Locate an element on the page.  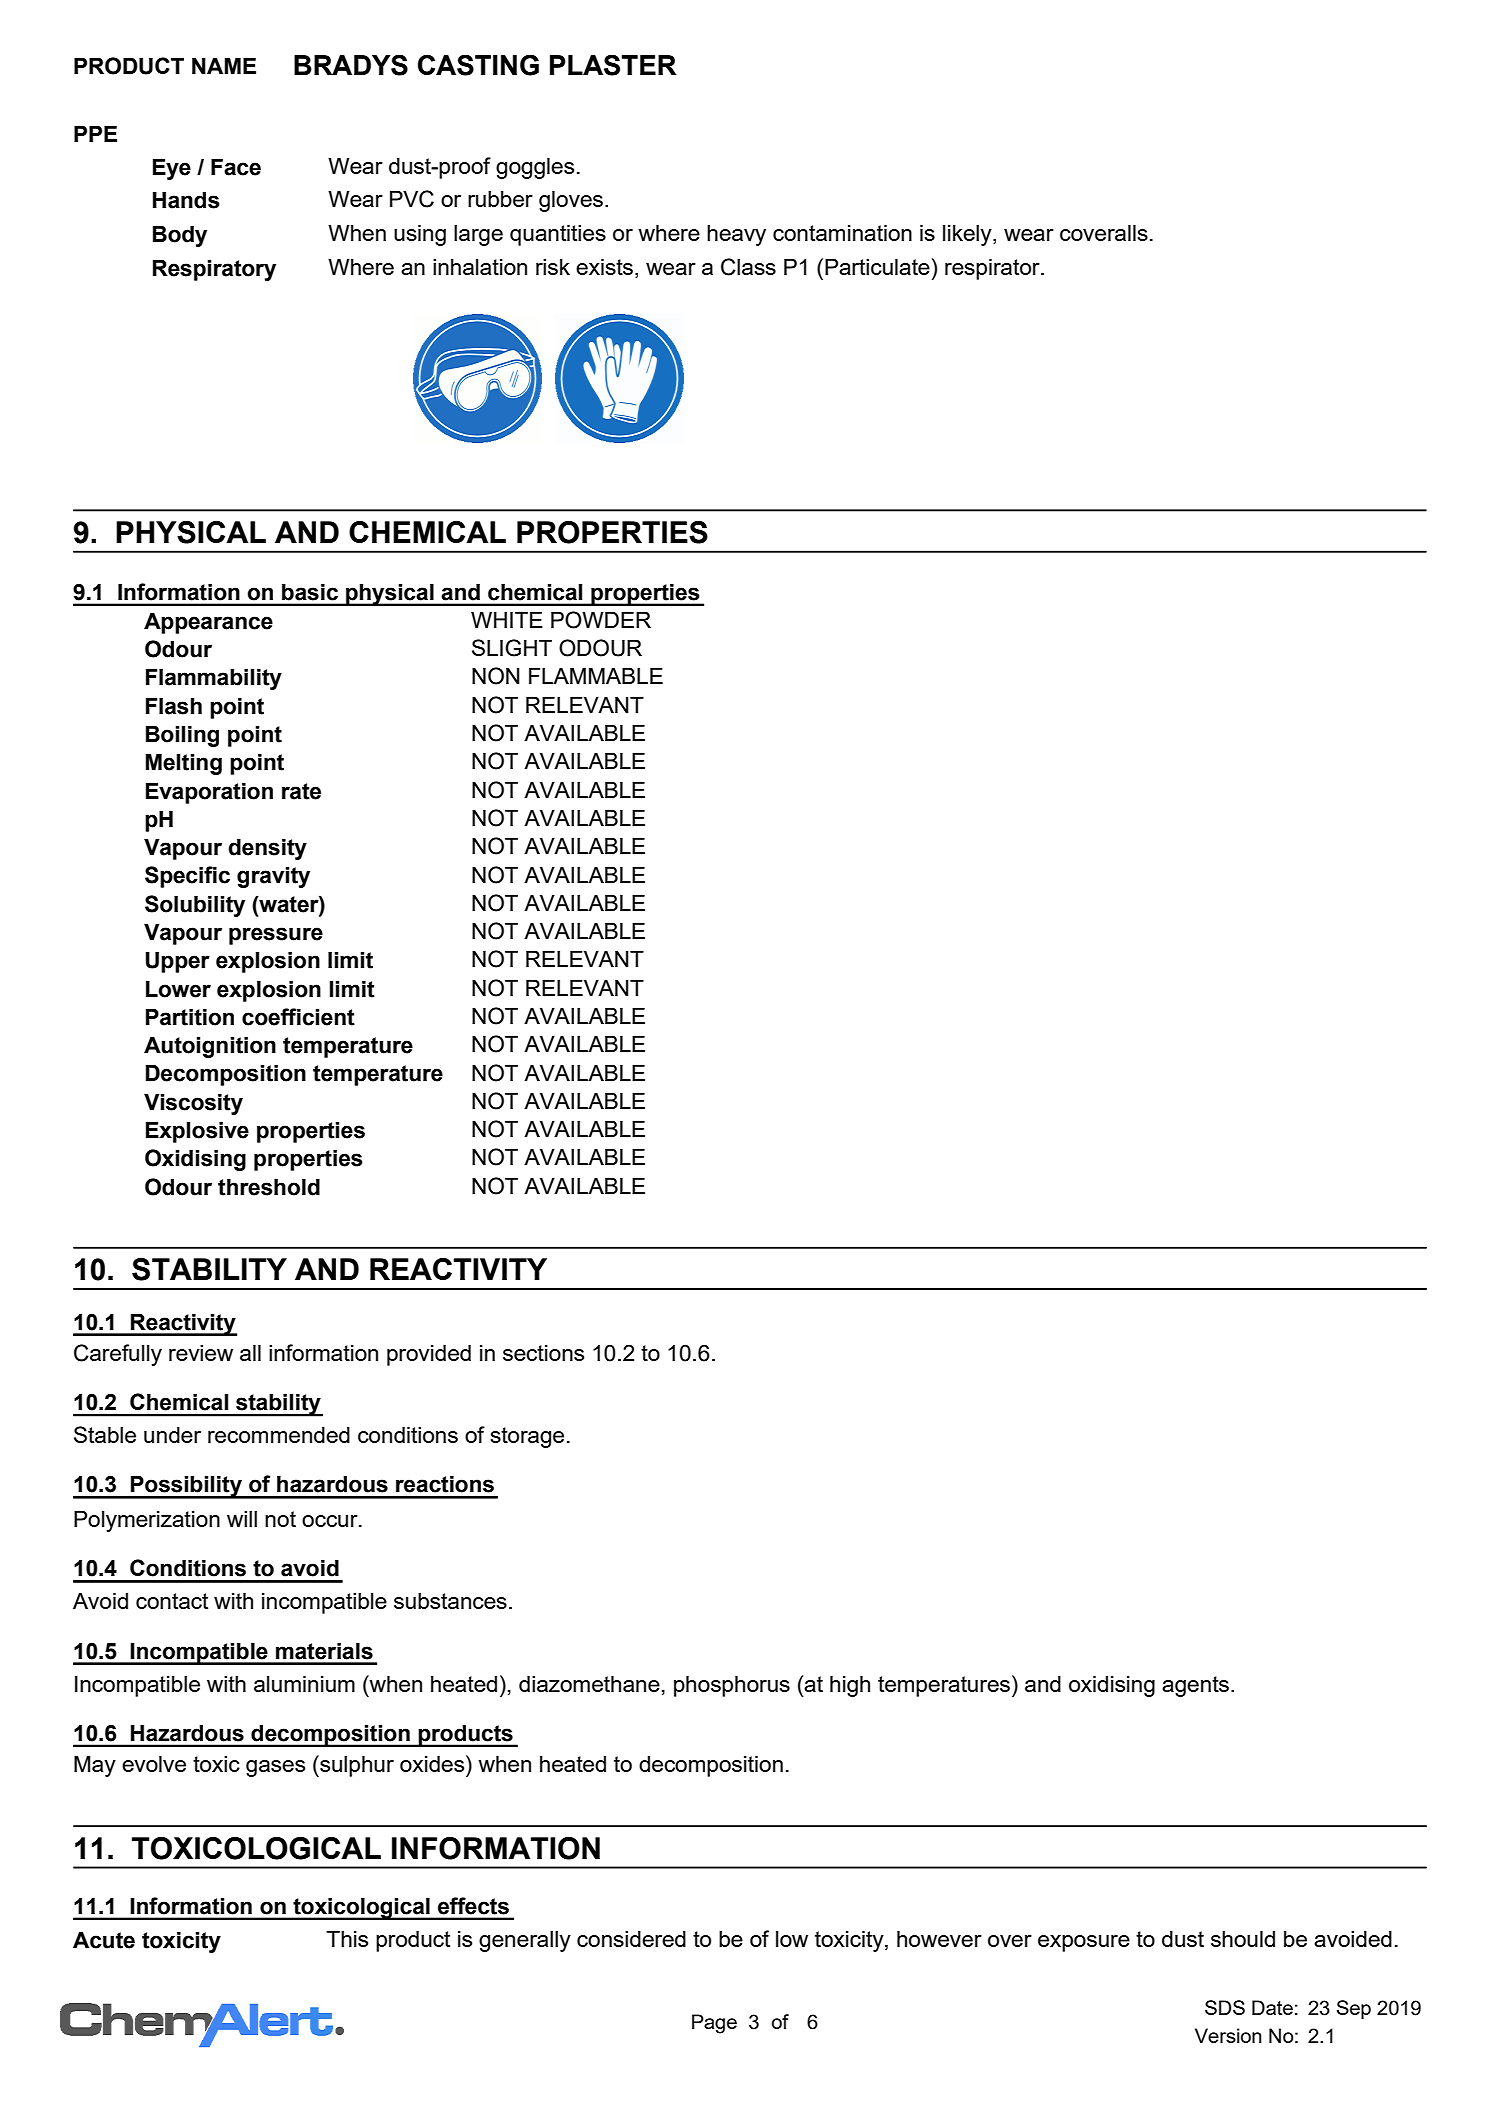
This is located at coordinates (347, 1938).
